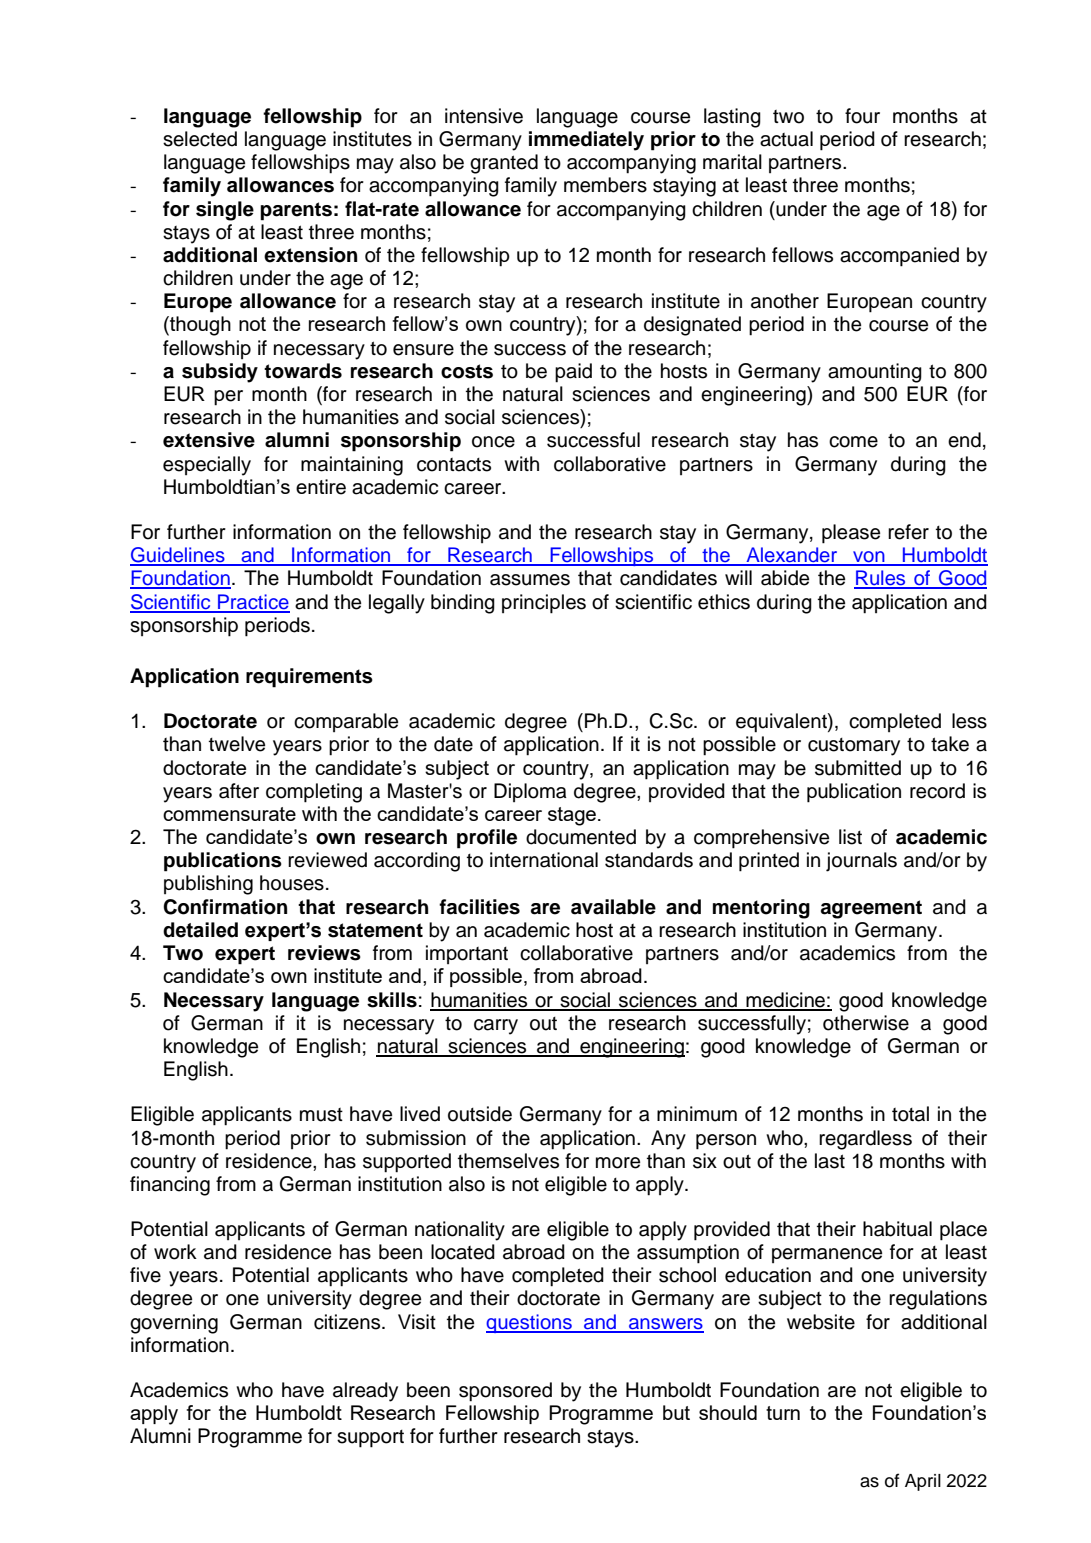  I want to click on after, so click(239, 791).
